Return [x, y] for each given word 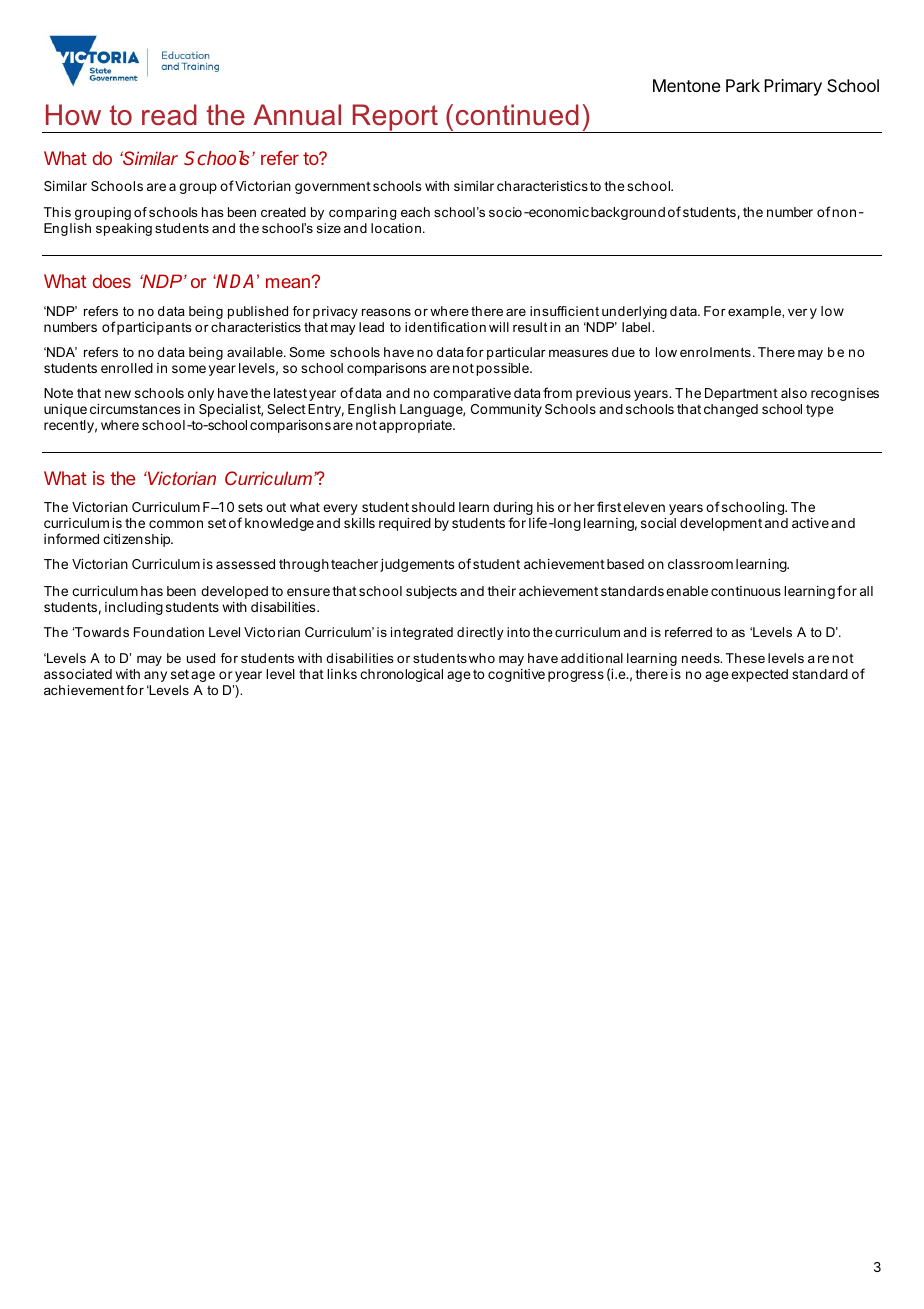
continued [517, 115]
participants [154, 328]
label [636, 327]
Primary [793, 87]
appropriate [416, 426]
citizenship [137, 540]
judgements [417, 565]
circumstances [135, 409]
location [396, 228]
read [169, 115]
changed [731, 410]
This [57, 212]
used [201, 658]
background [628, 213]
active [810, 523]
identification [445, 327]
